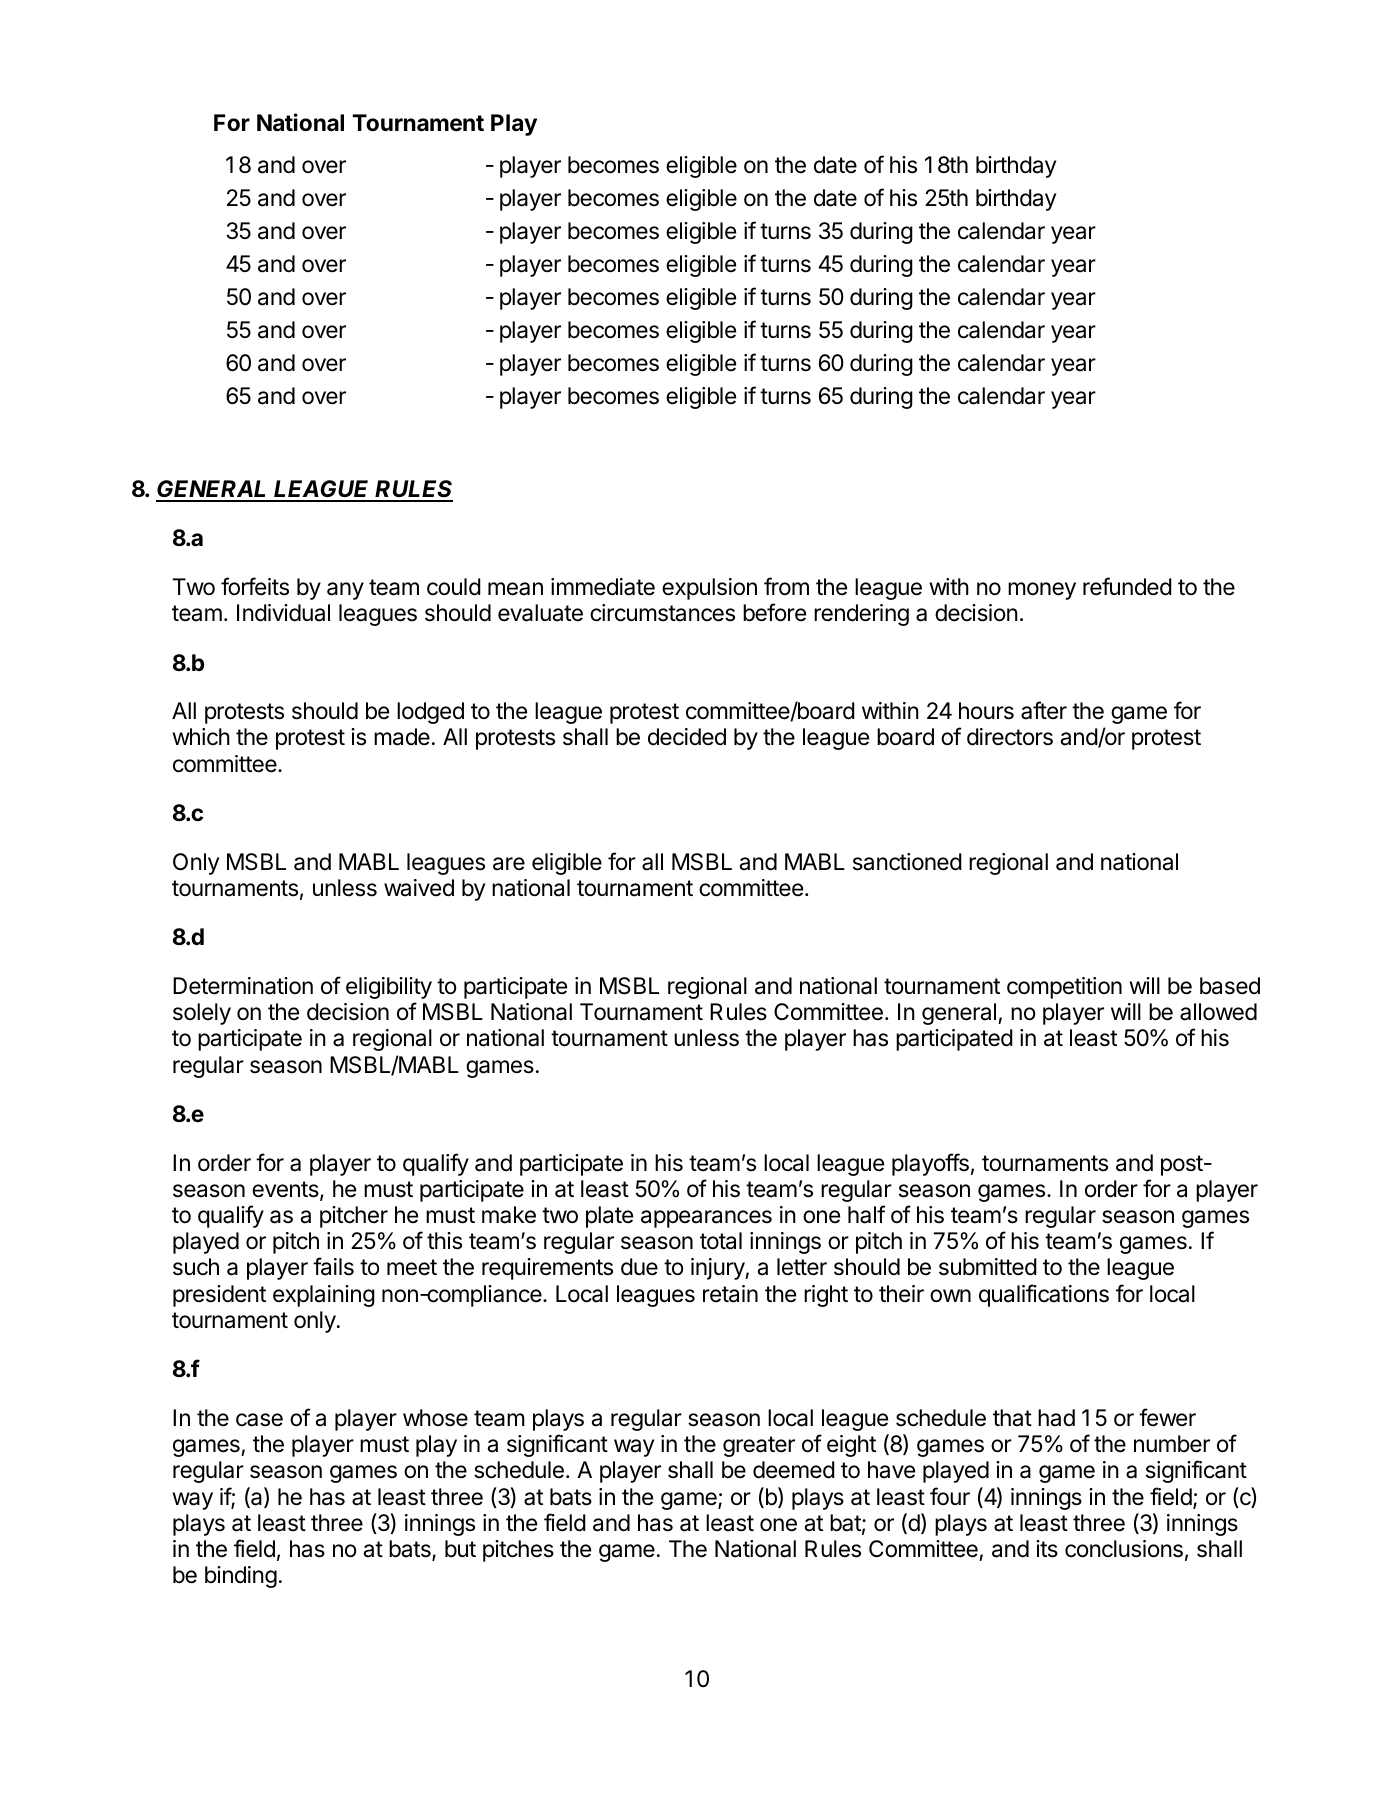 Image resolution: width=1392 pixels, height=1801 pixels. I want to click on total, so click(721, 1241).
